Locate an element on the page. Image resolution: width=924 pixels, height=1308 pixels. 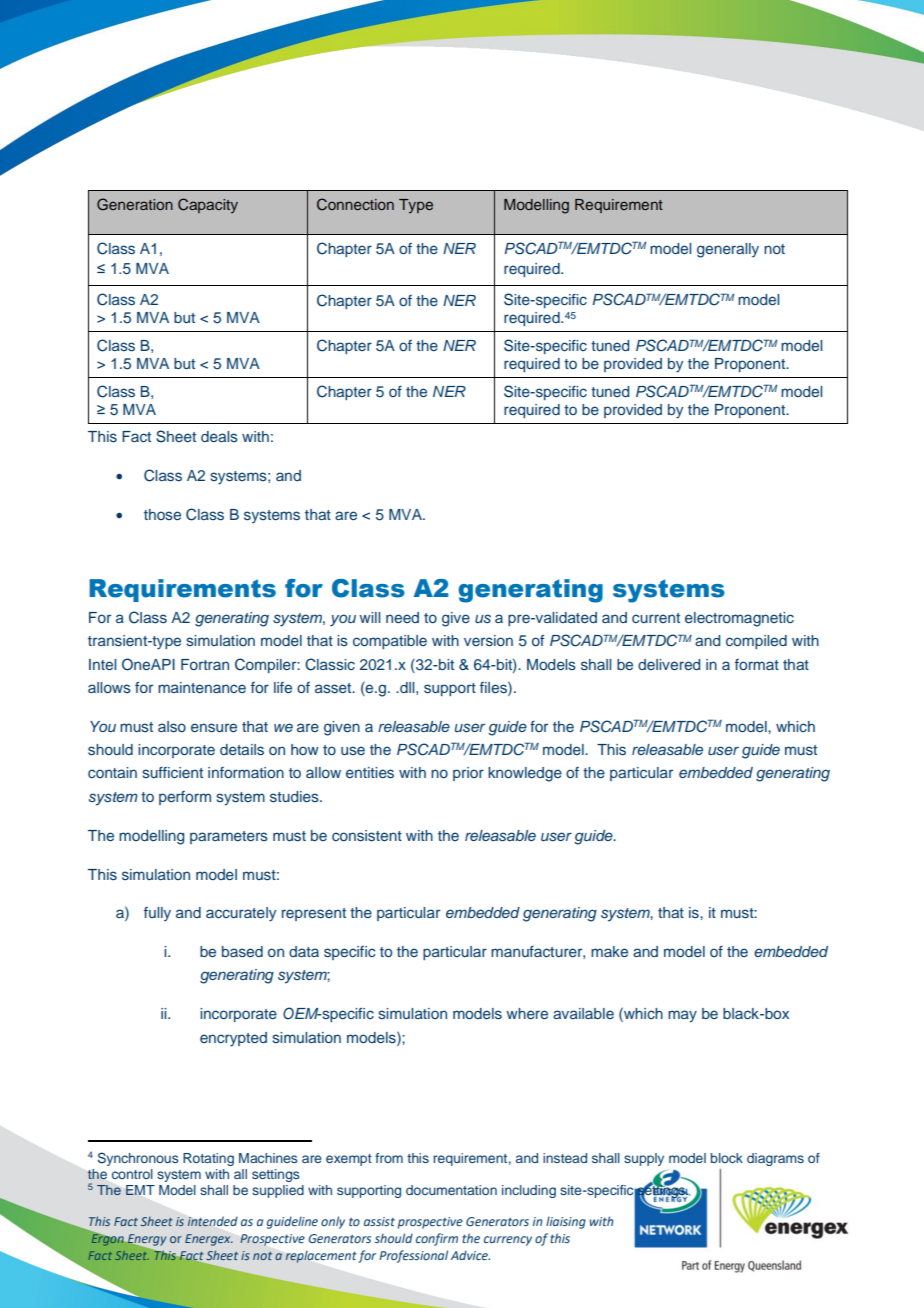
also is located at coordinates (172, 727).
